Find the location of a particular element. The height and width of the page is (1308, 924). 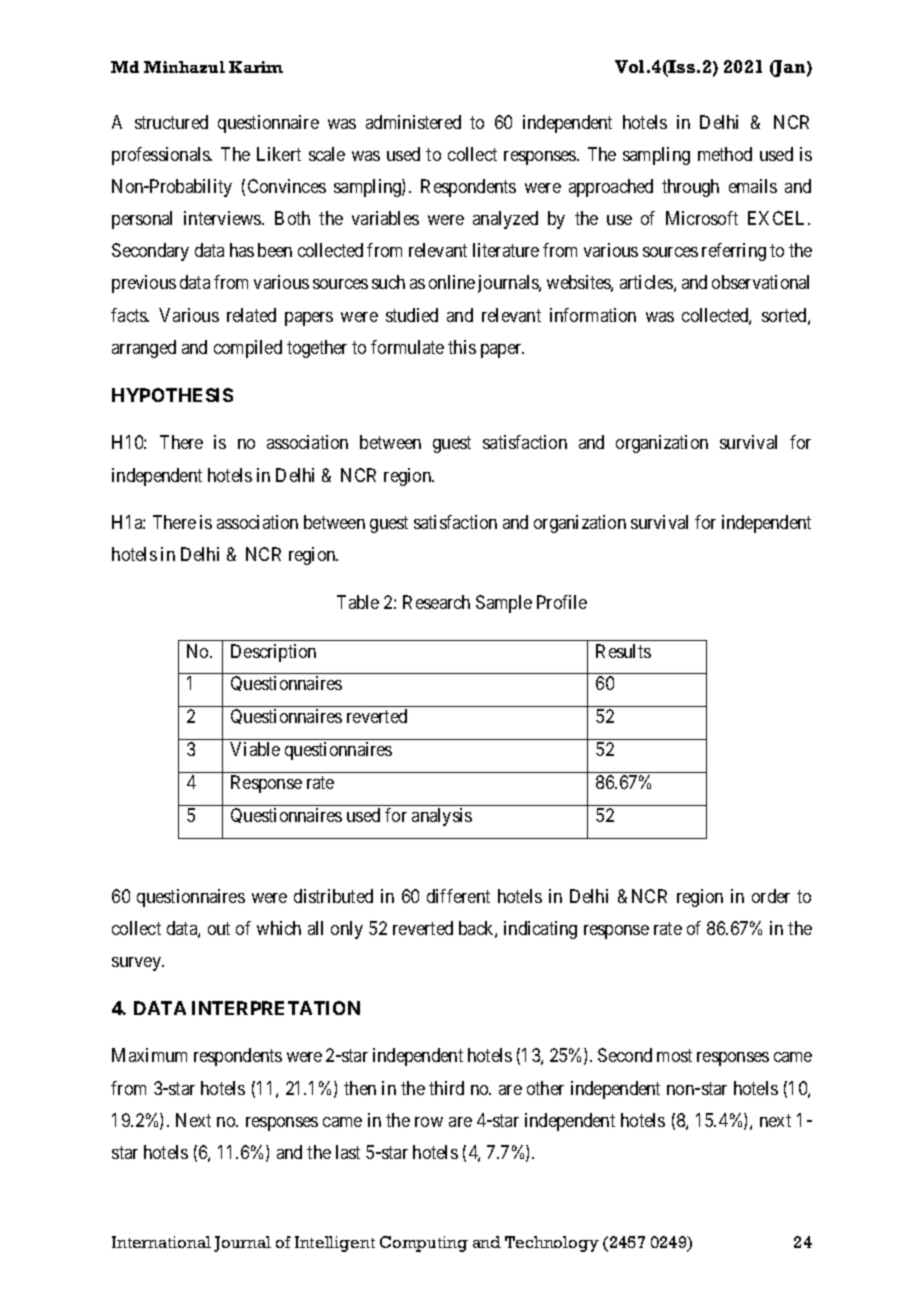

International is located at coordinates (161, 1242).
